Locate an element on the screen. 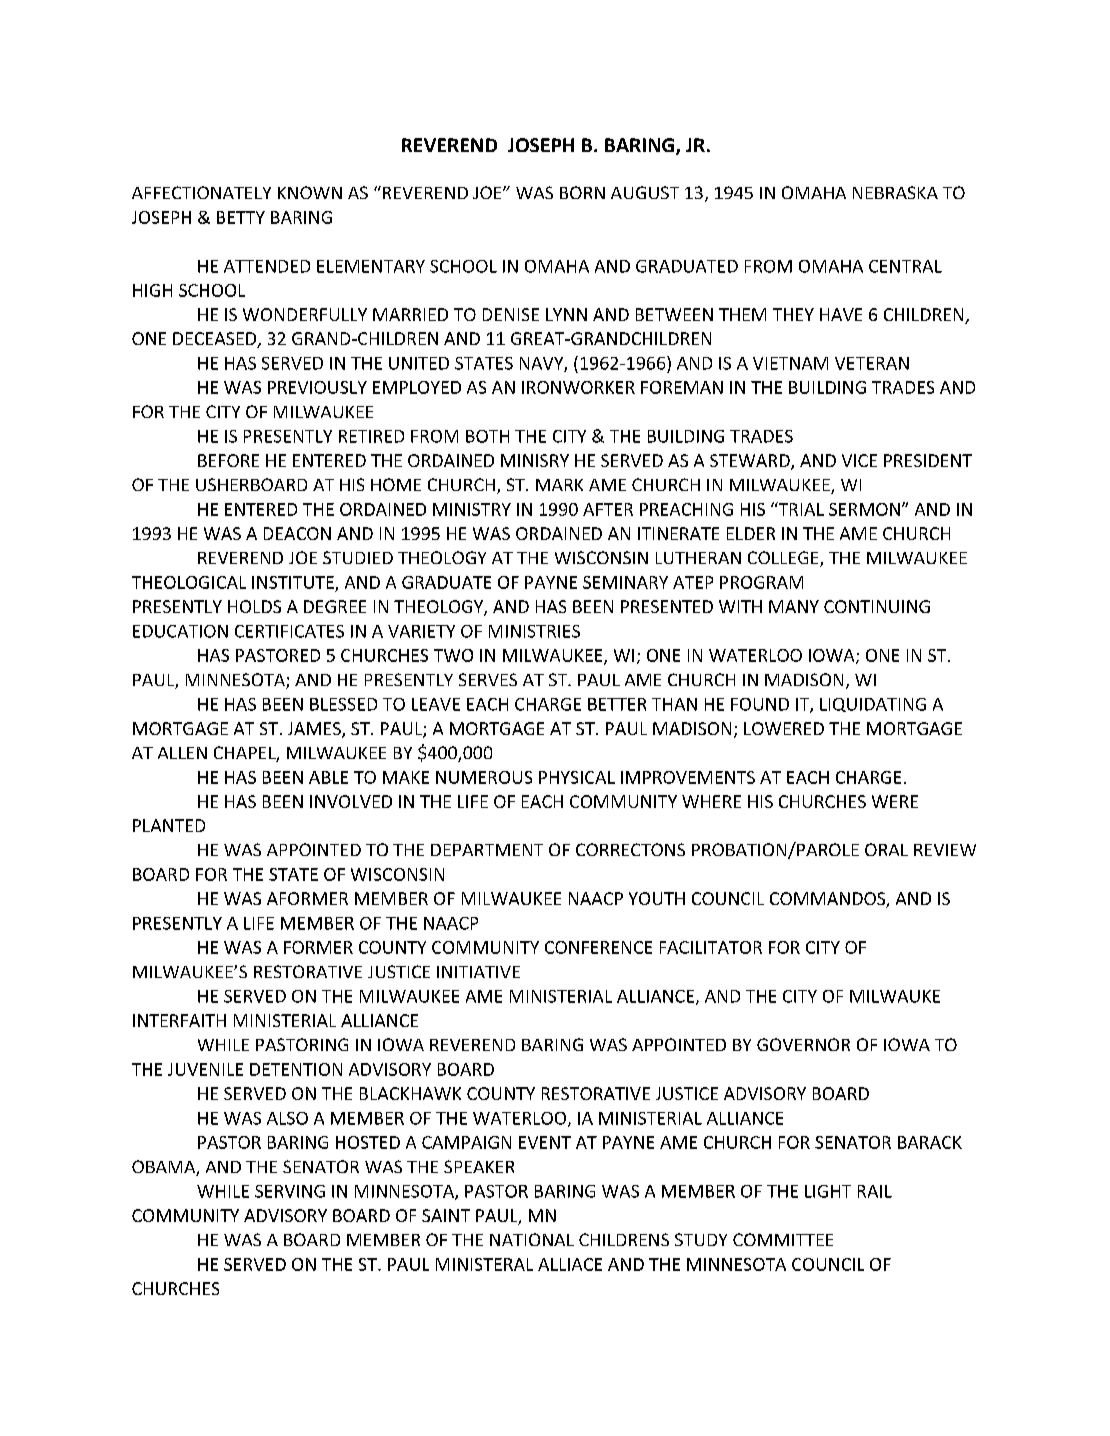 This screenshot has width=1110, height=1436. BORN is located at coordinates (582, 192).
